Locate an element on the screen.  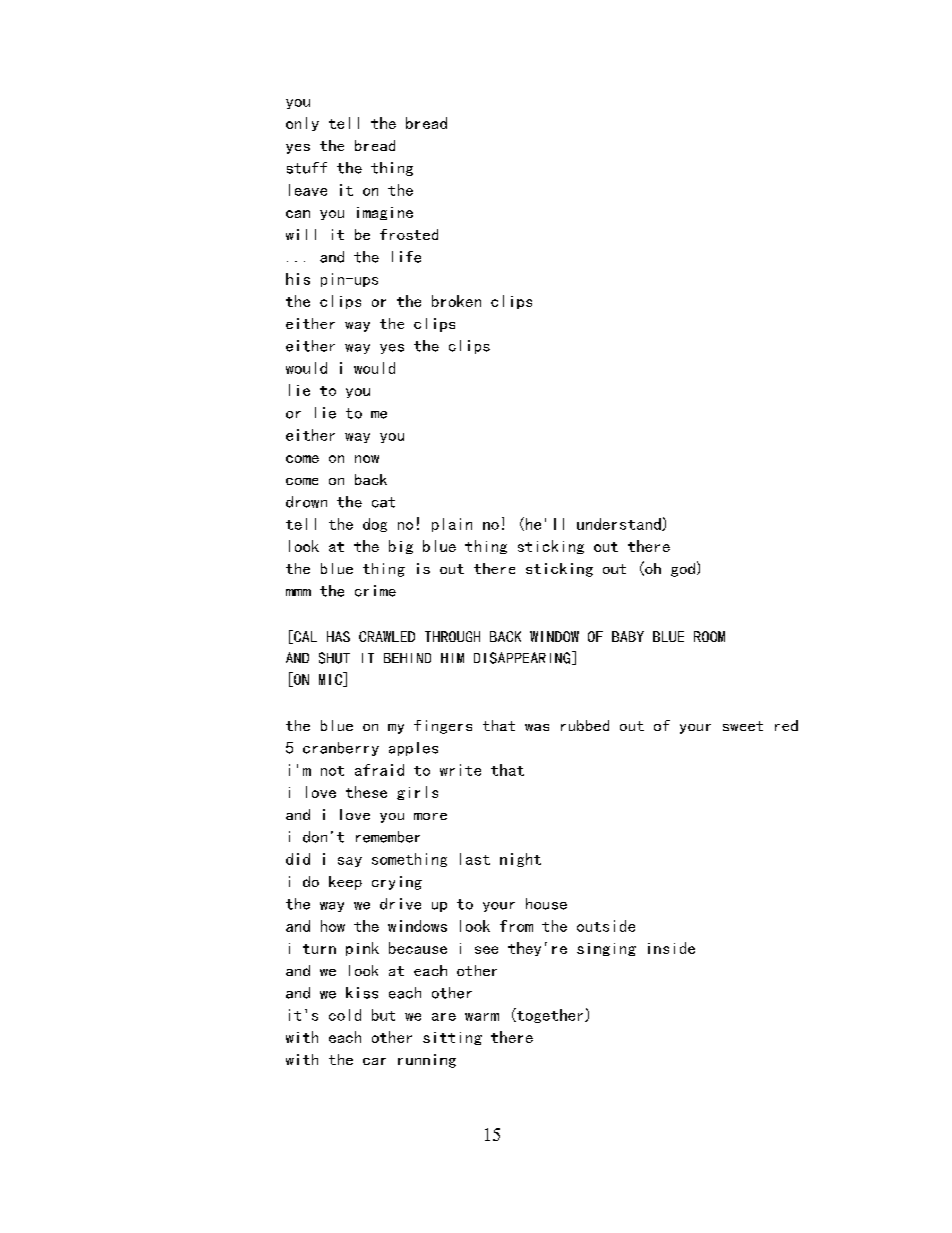
crime is located at coordinates (375, 591).
